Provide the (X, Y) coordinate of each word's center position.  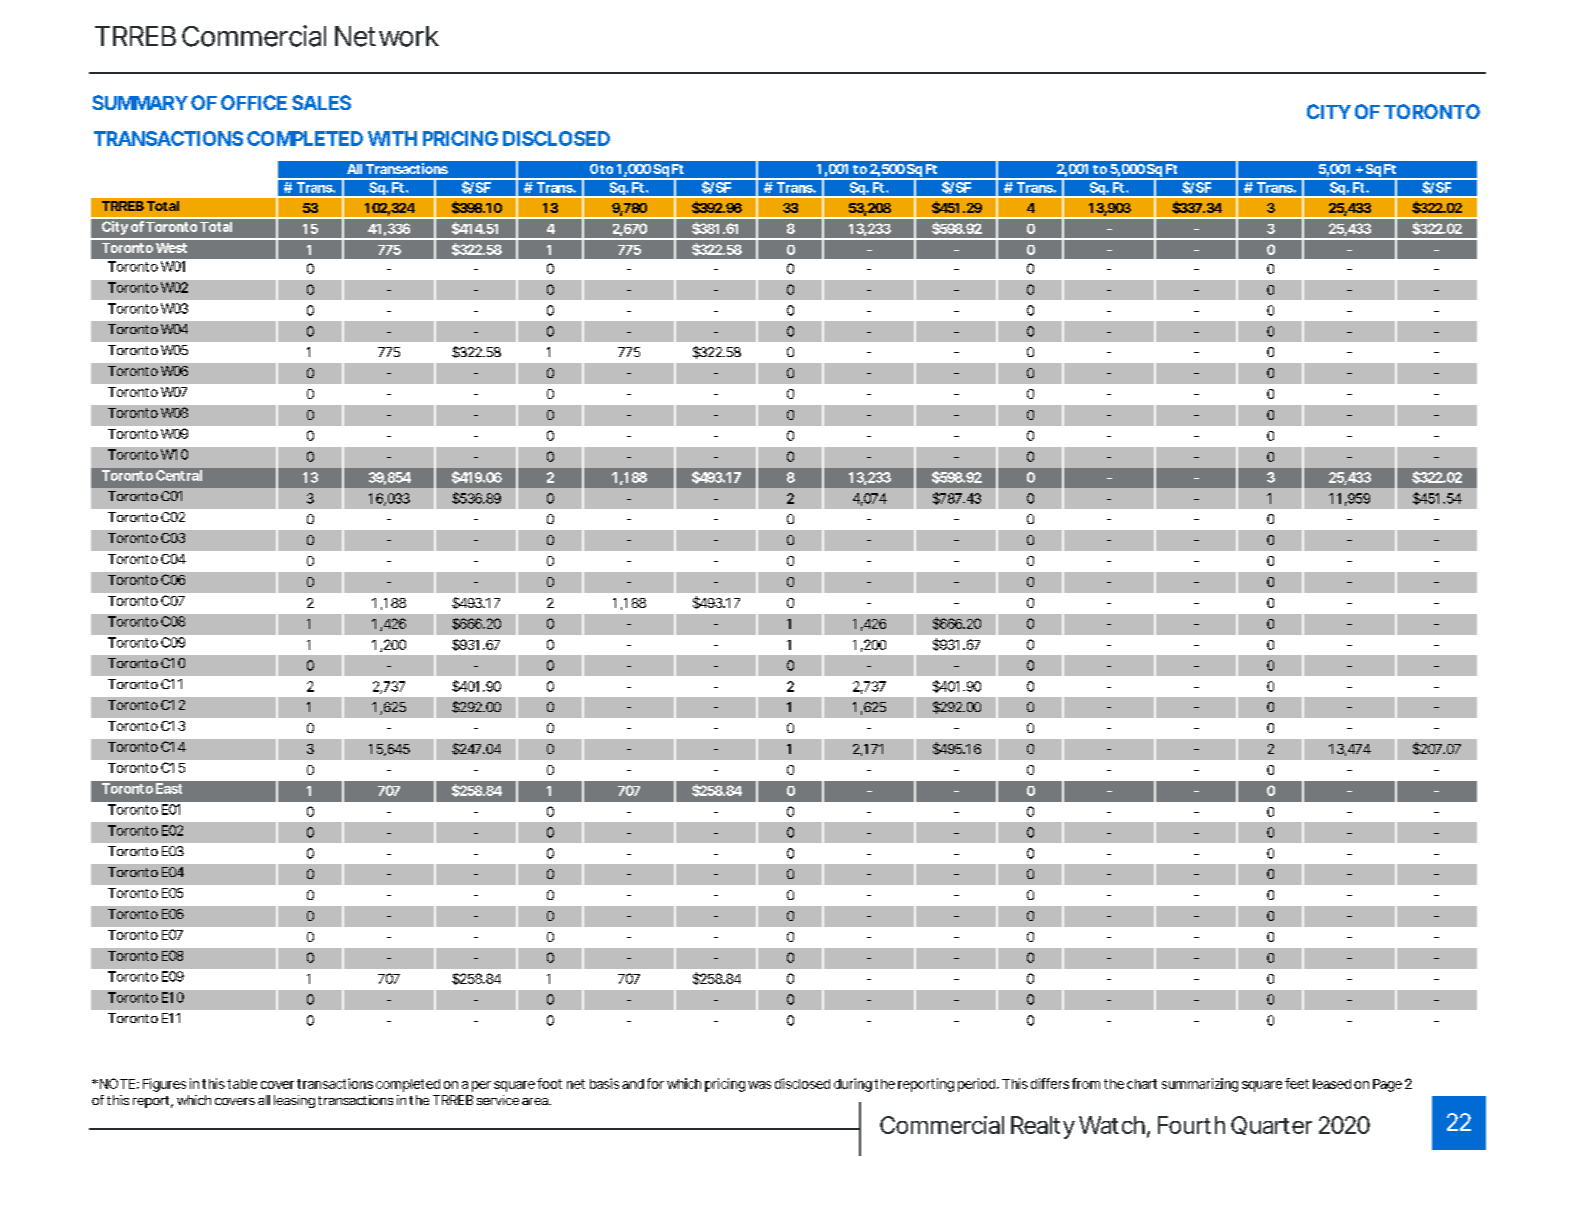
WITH (392, 138)
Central (179, 475)
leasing (294, 1101)
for (655, 1083)
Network (387, 36)
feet (1297, 1083)
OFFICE (254, 102)
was (759, 1085)
